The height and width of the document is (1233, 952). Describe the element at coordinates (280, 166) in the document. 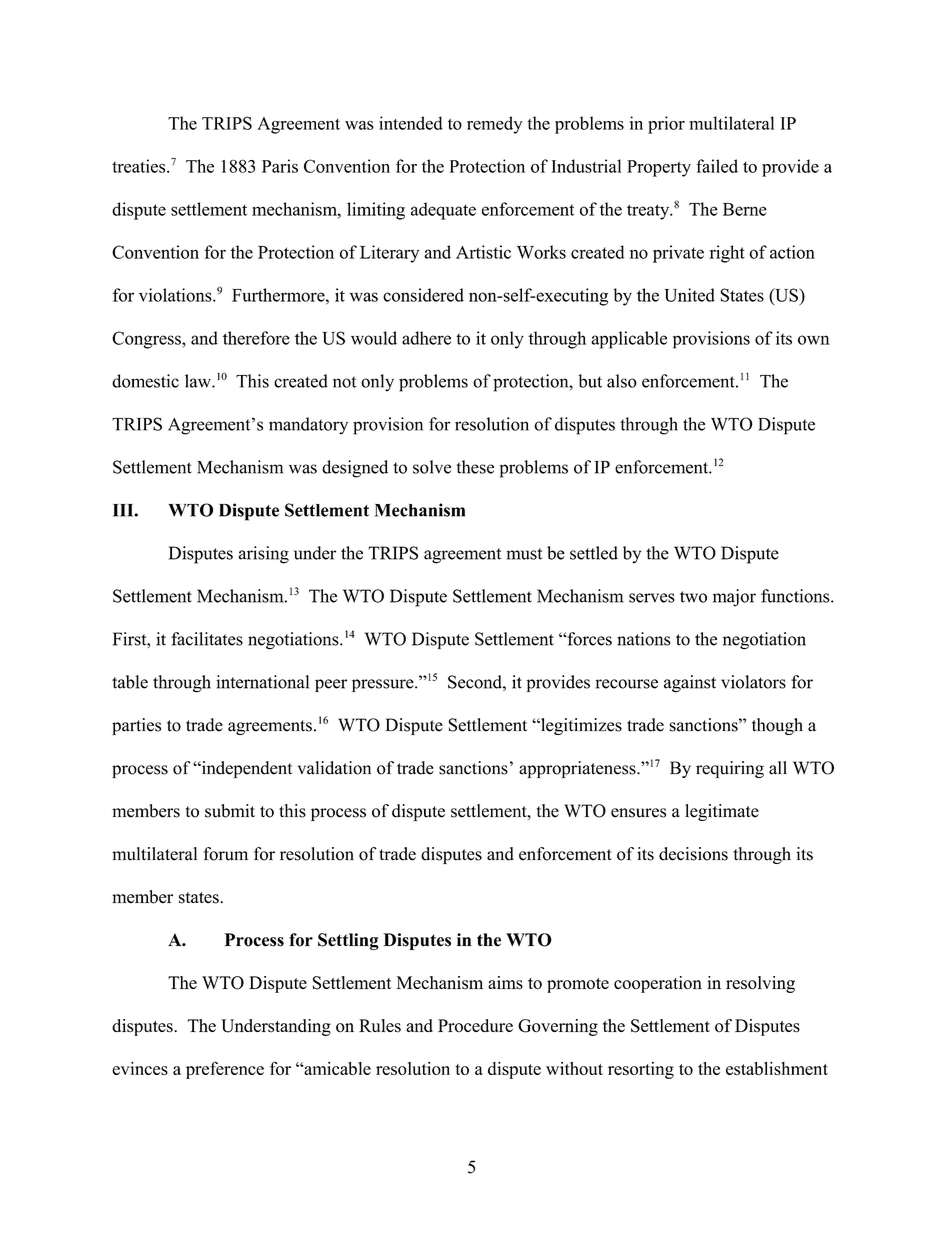

I see `Paris` at that location.
